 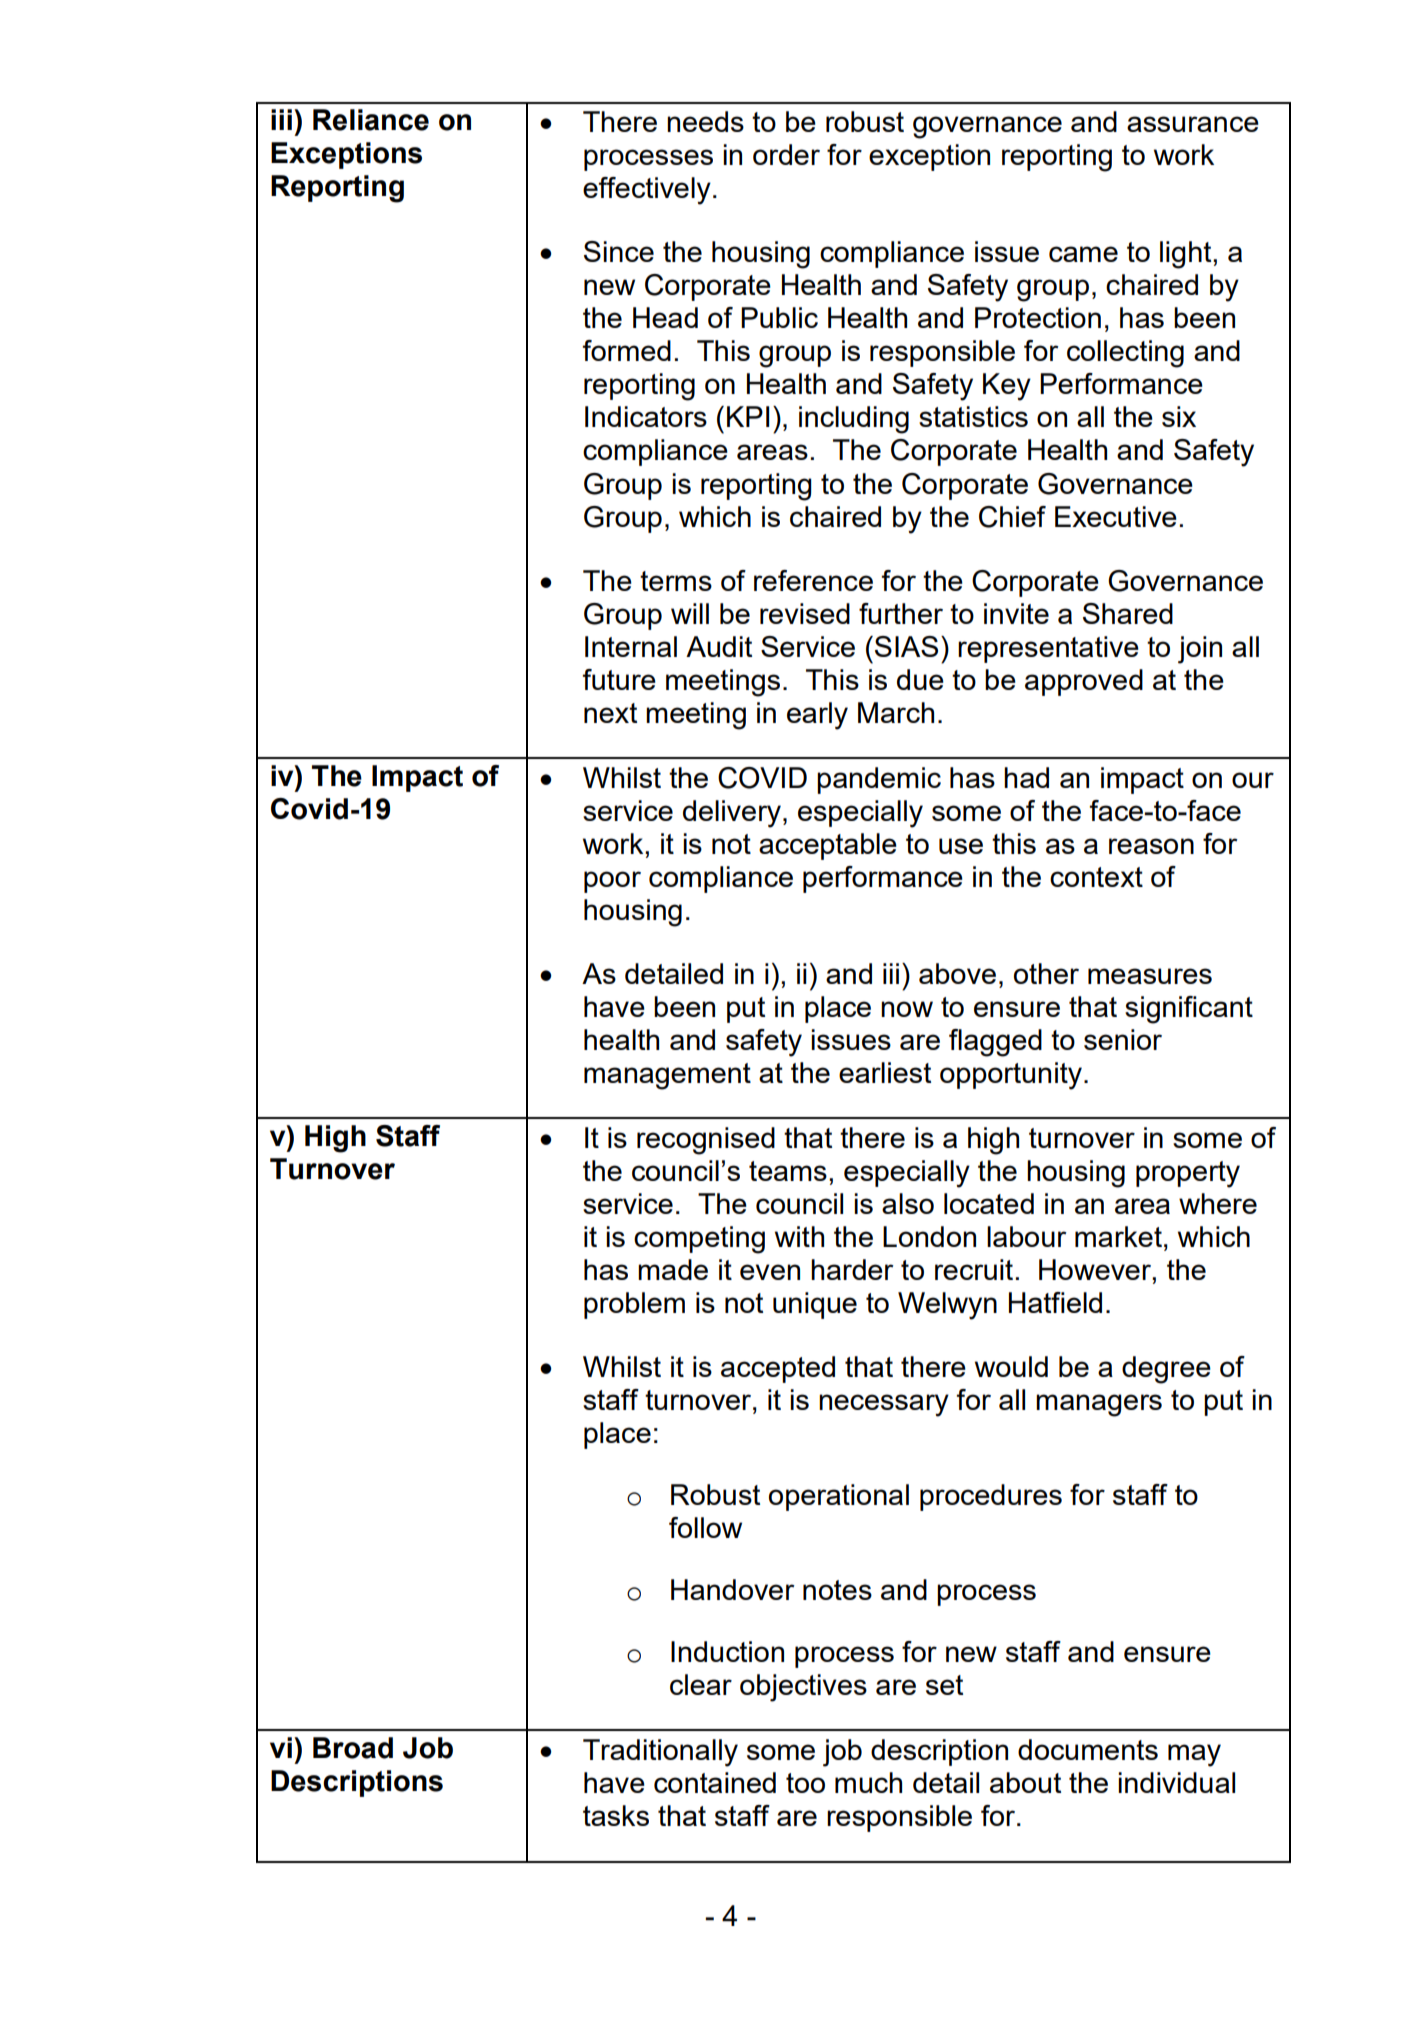 I want to click on managers, so click(x=1099, y=1405).
